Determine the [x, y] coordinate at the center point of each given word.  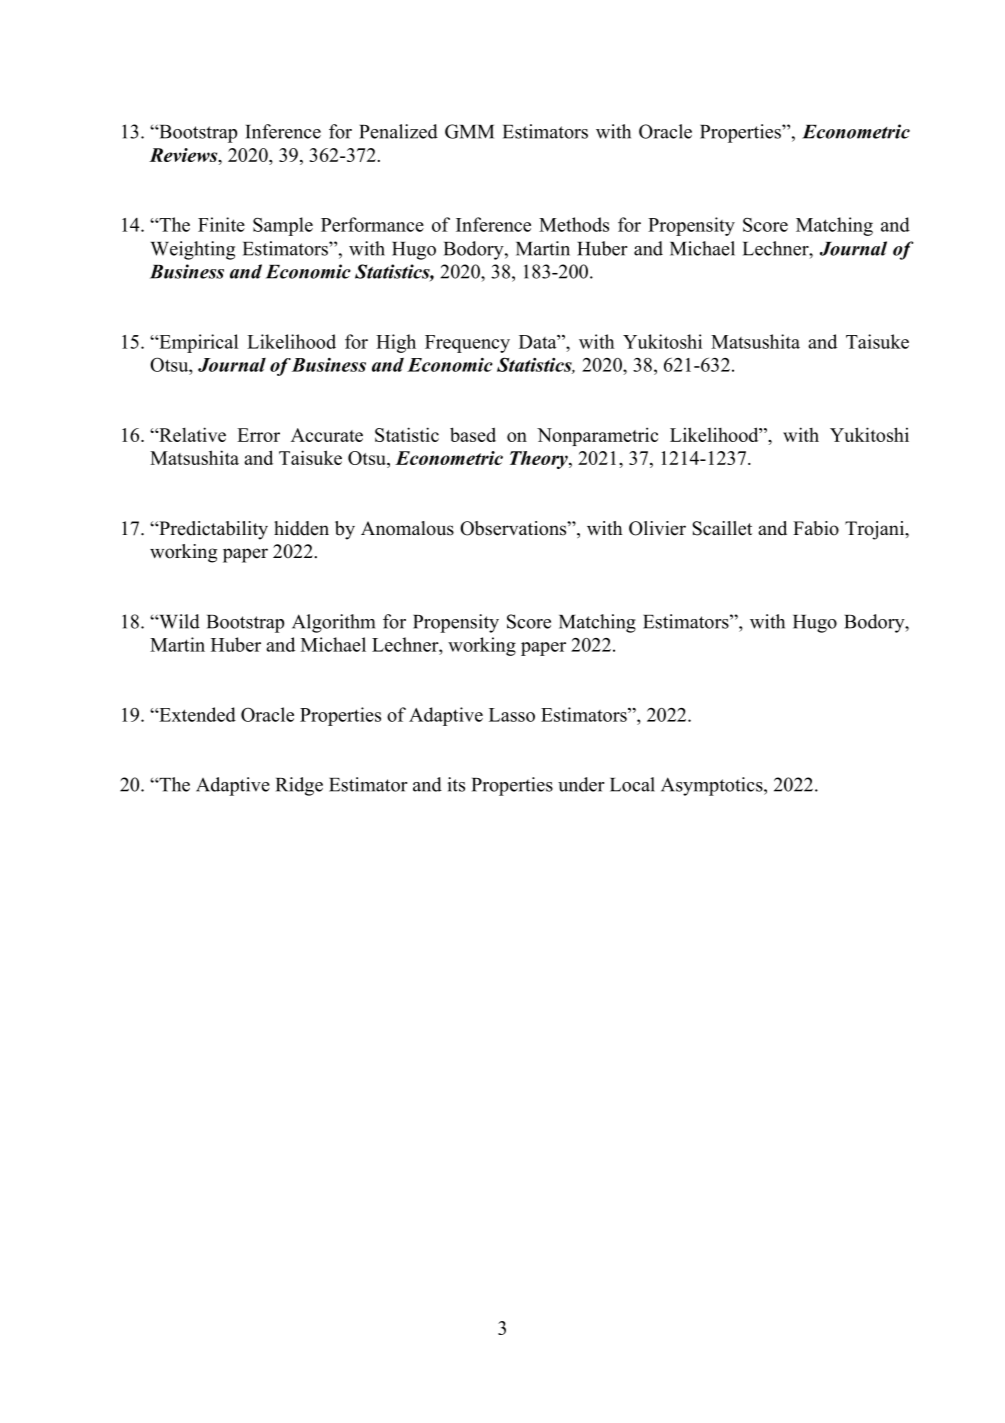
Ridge [299, 786]
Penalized [398, 131]
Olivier [657, 528]
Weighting [192, 250]
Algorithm [333, 623]
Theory [540, 460]
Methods [574, 224]
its [456, 784]
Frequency [467, 344]
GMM [469, 131]
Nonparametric [597, 436]
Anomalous [407, 528]
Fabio [816, 528]
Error [258, 435]
